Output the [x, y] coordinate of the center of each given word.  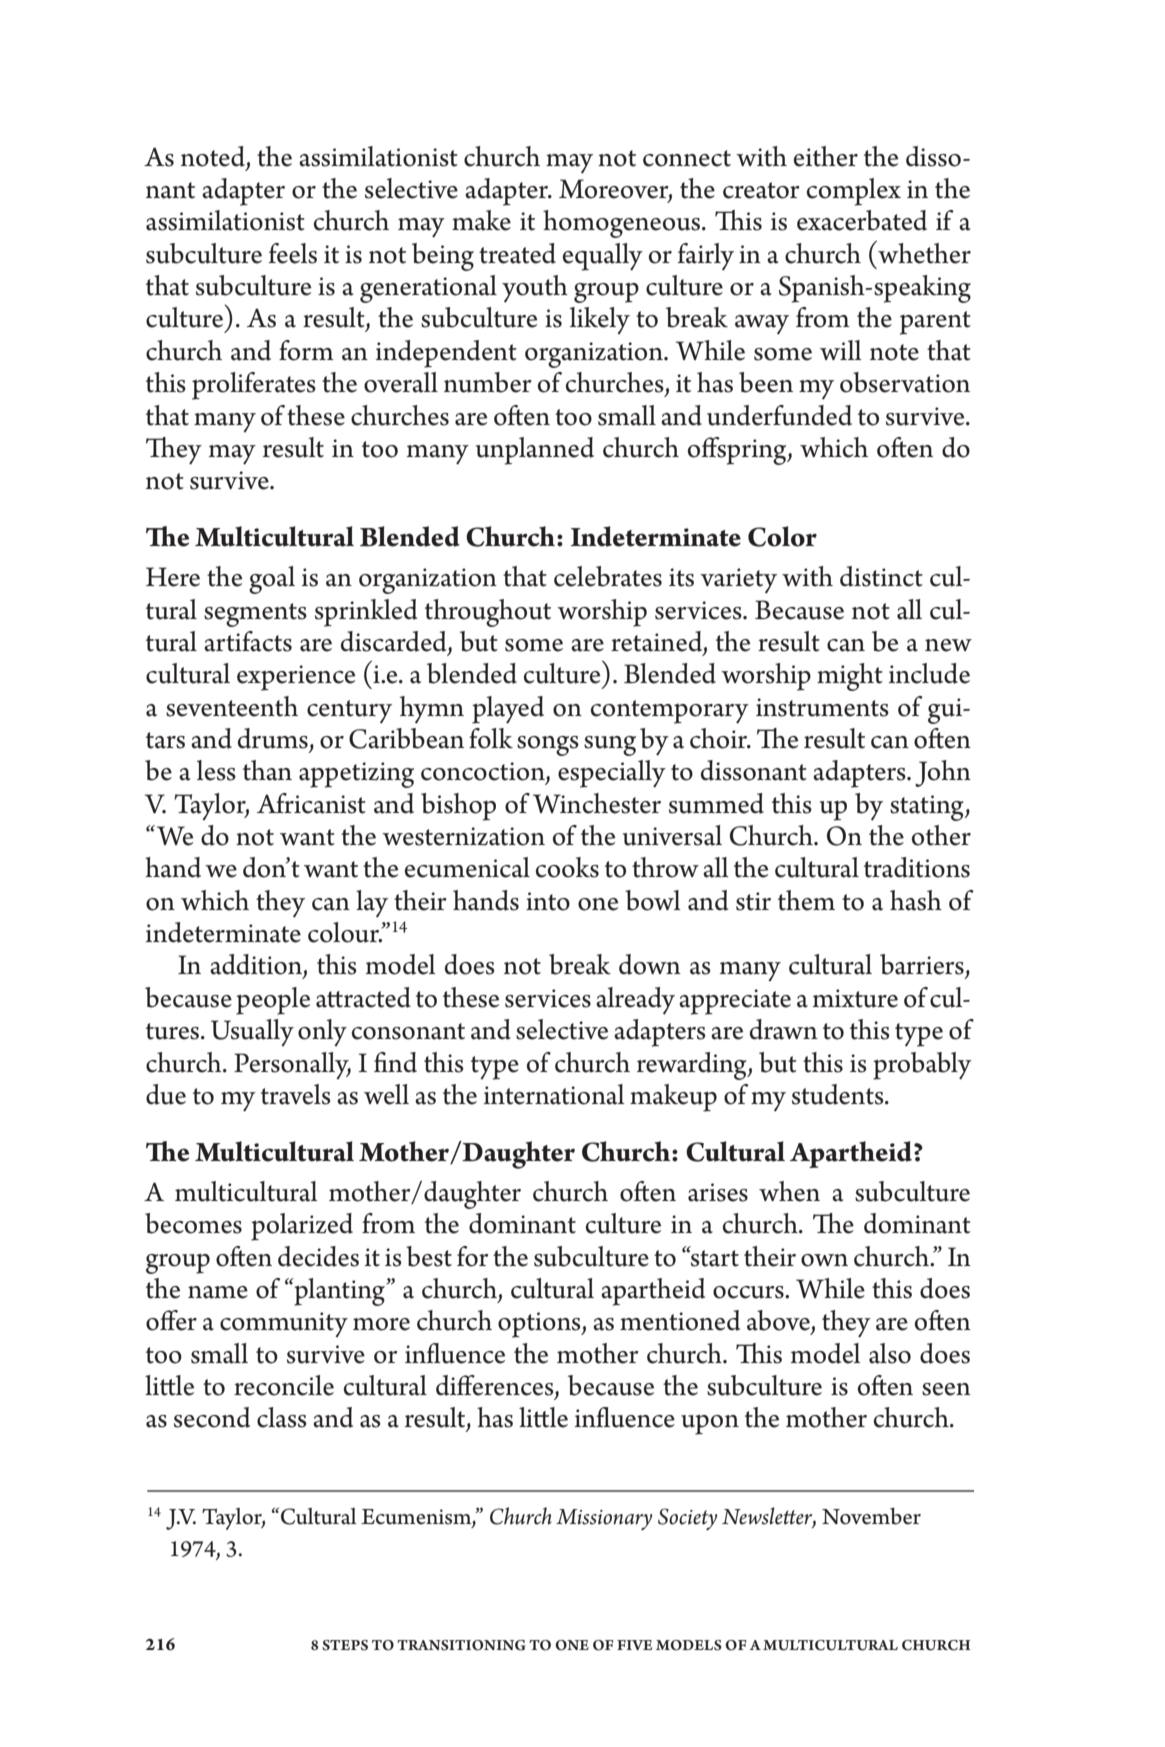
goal [272, 580]
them [806, 900]
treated [517, 253]
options [540, 1325]
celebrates [608, 576]
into [548, 901]
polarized [302, 1227]
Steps [345, 1645]
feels [293, 253]
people [273, 1001]
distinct [881, 576]
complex [854, 192]
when [789, 1191]
